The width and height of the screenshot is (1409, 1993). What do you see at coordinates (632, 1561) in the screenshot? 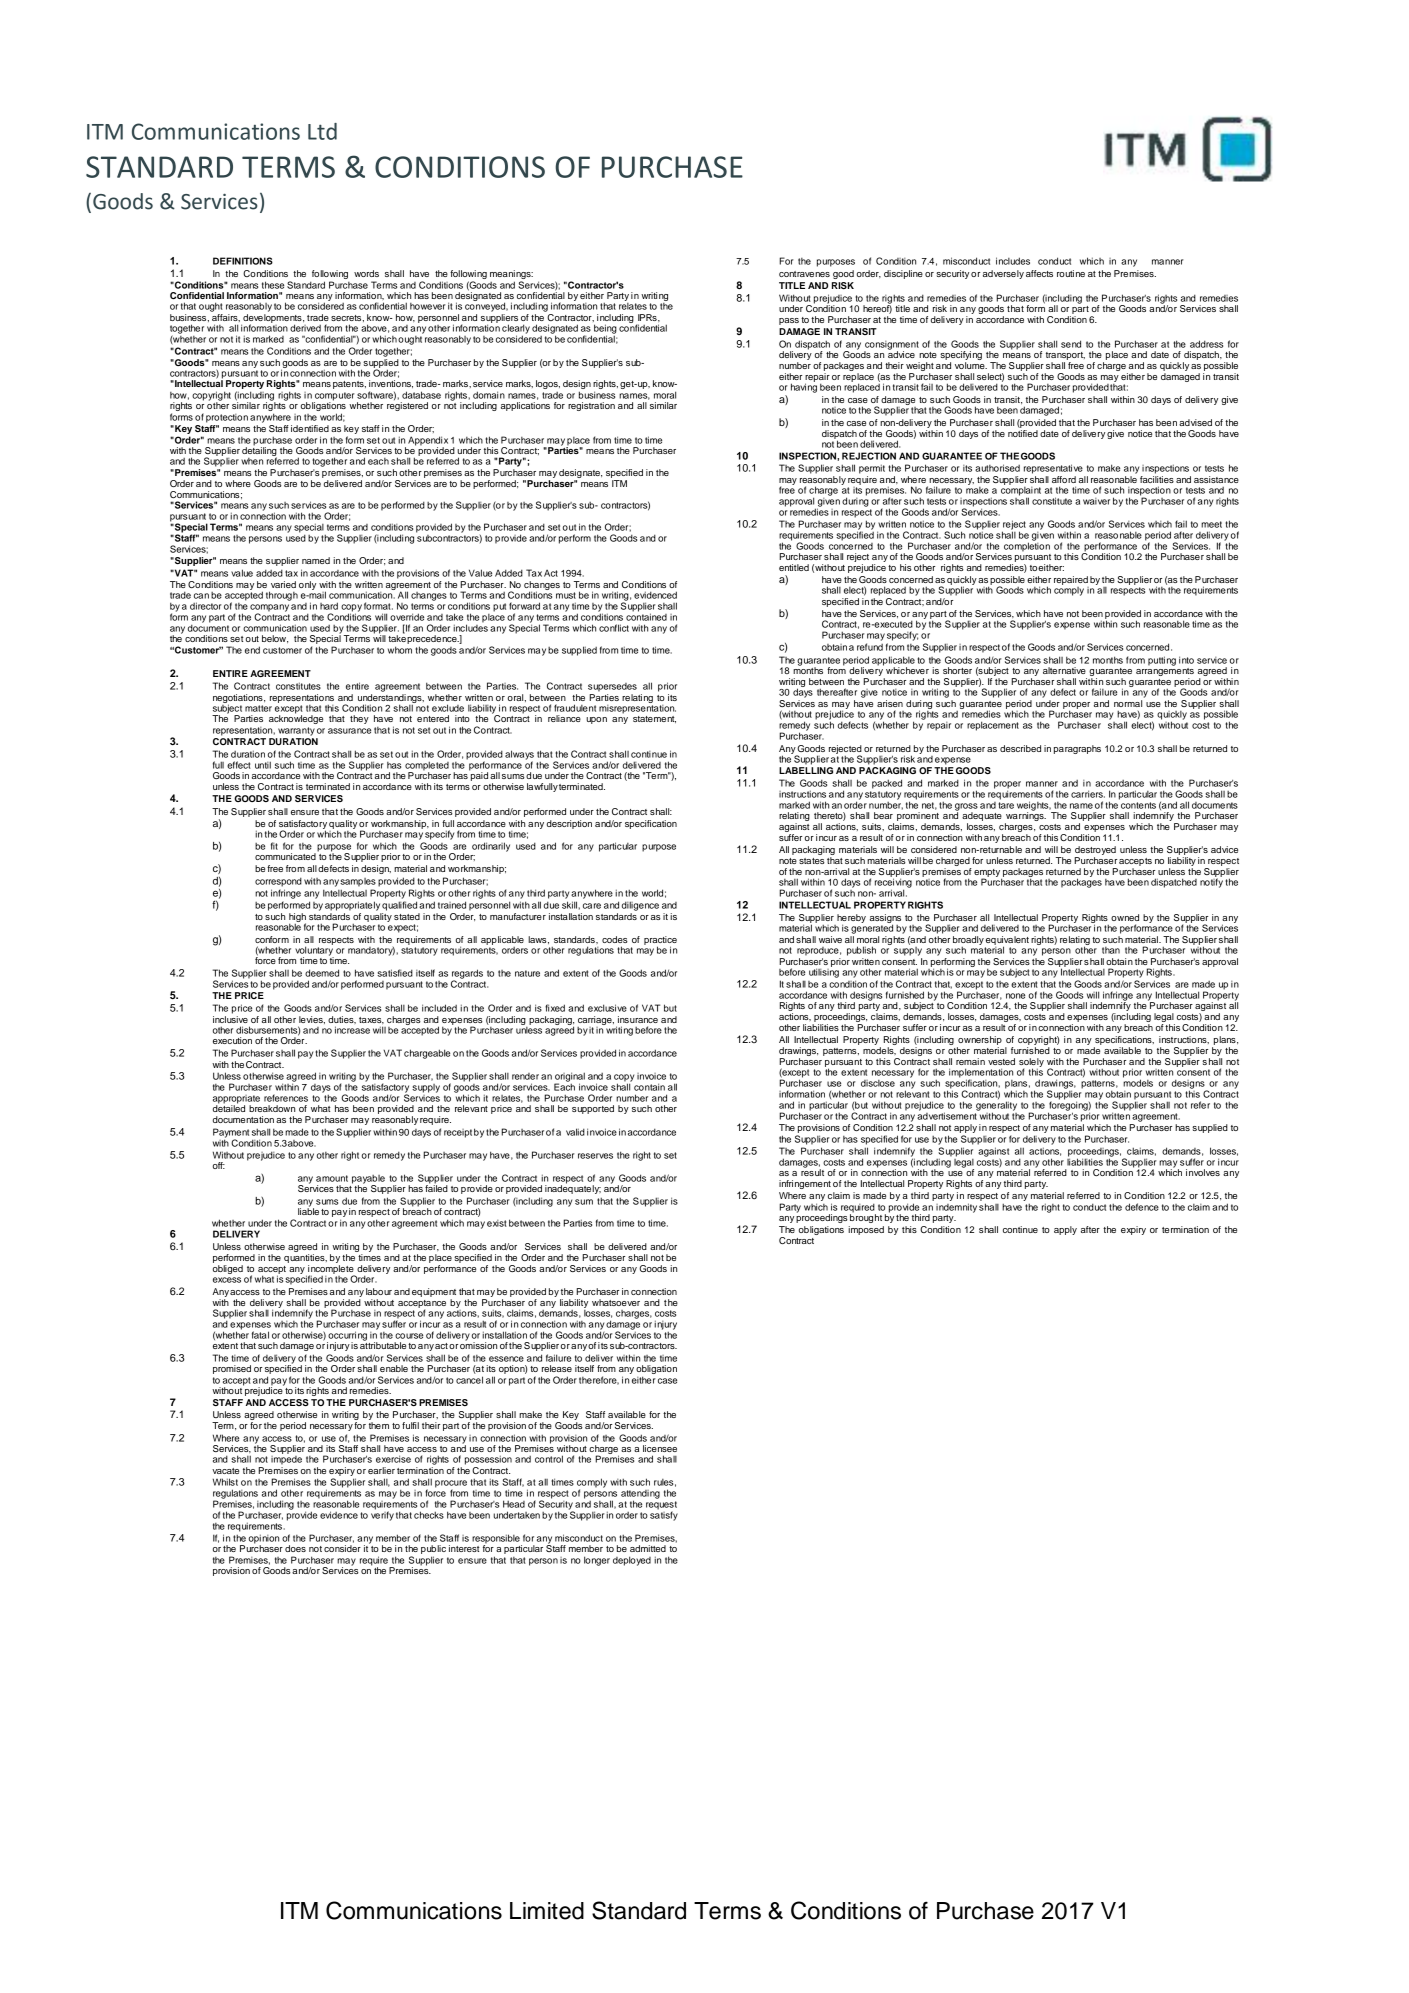
I see `deployed` at bounding box center [632, 1561].
